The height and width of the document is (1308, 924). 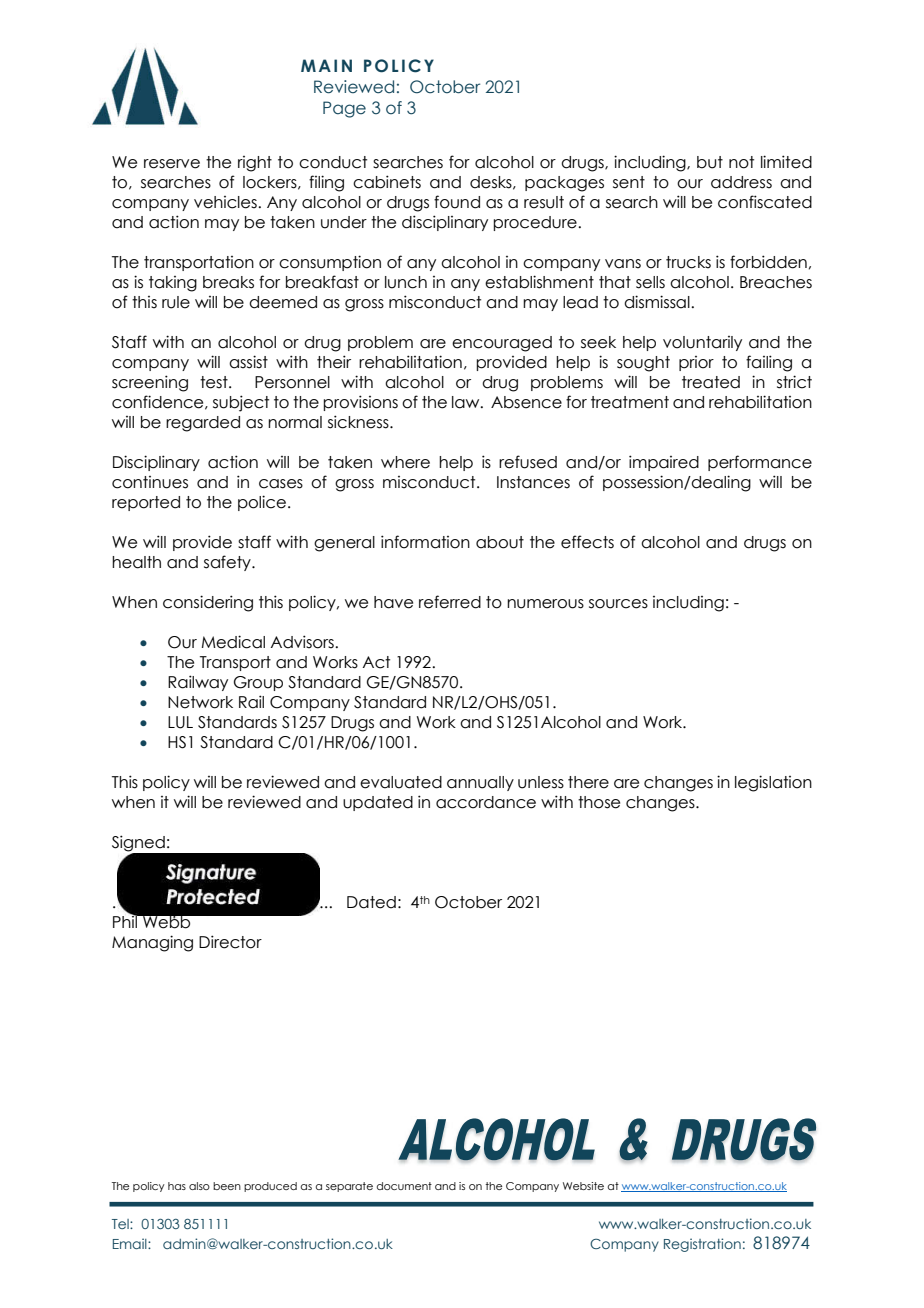 I want to click on document, so click(x=404, y=1186).
